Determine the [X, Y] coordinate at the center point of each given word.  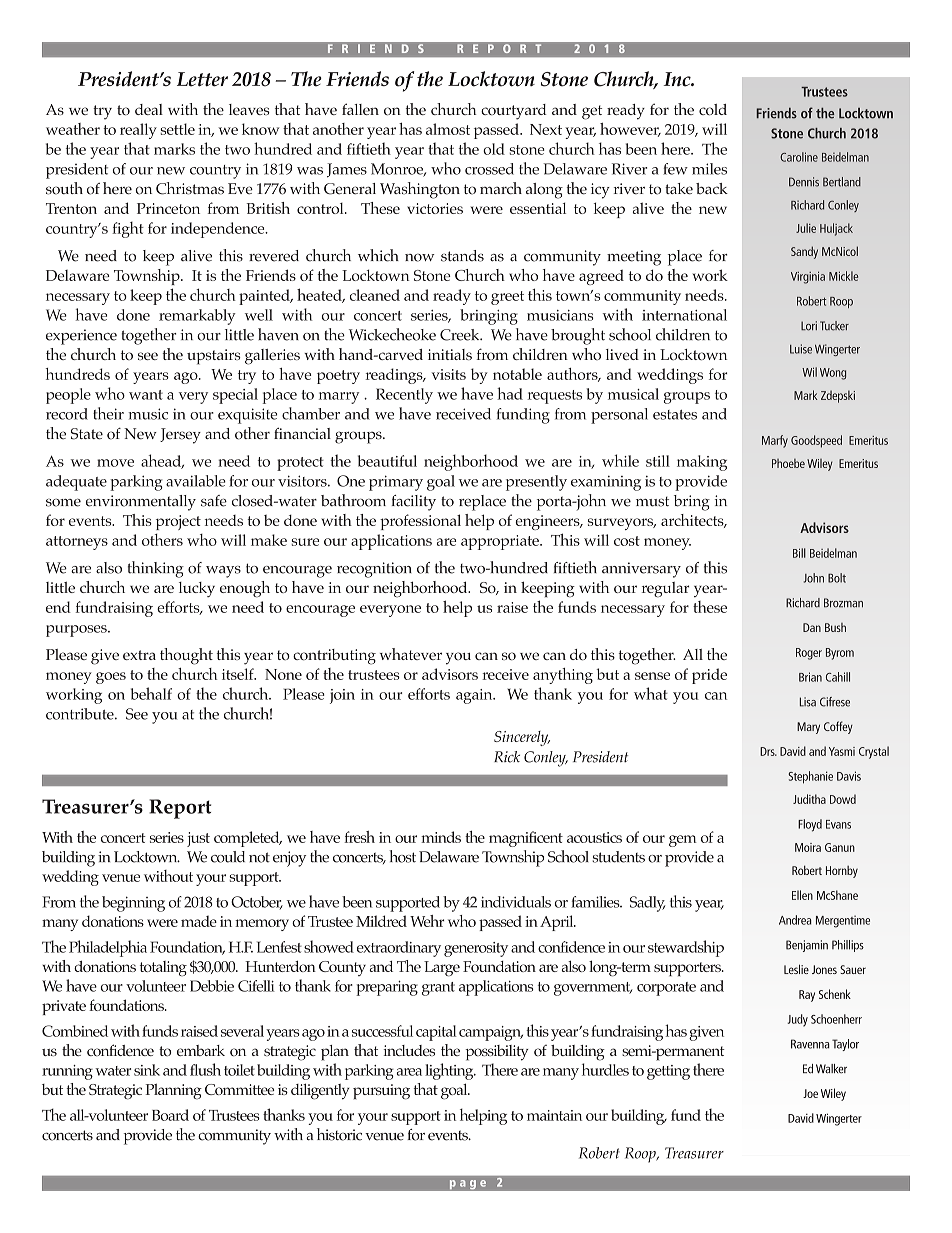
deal [149, 109]
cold [713, 110]
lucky [197, 589]
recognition [374, 570]
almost [448, 129]
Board [170, 1115]
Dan [812, 627]
